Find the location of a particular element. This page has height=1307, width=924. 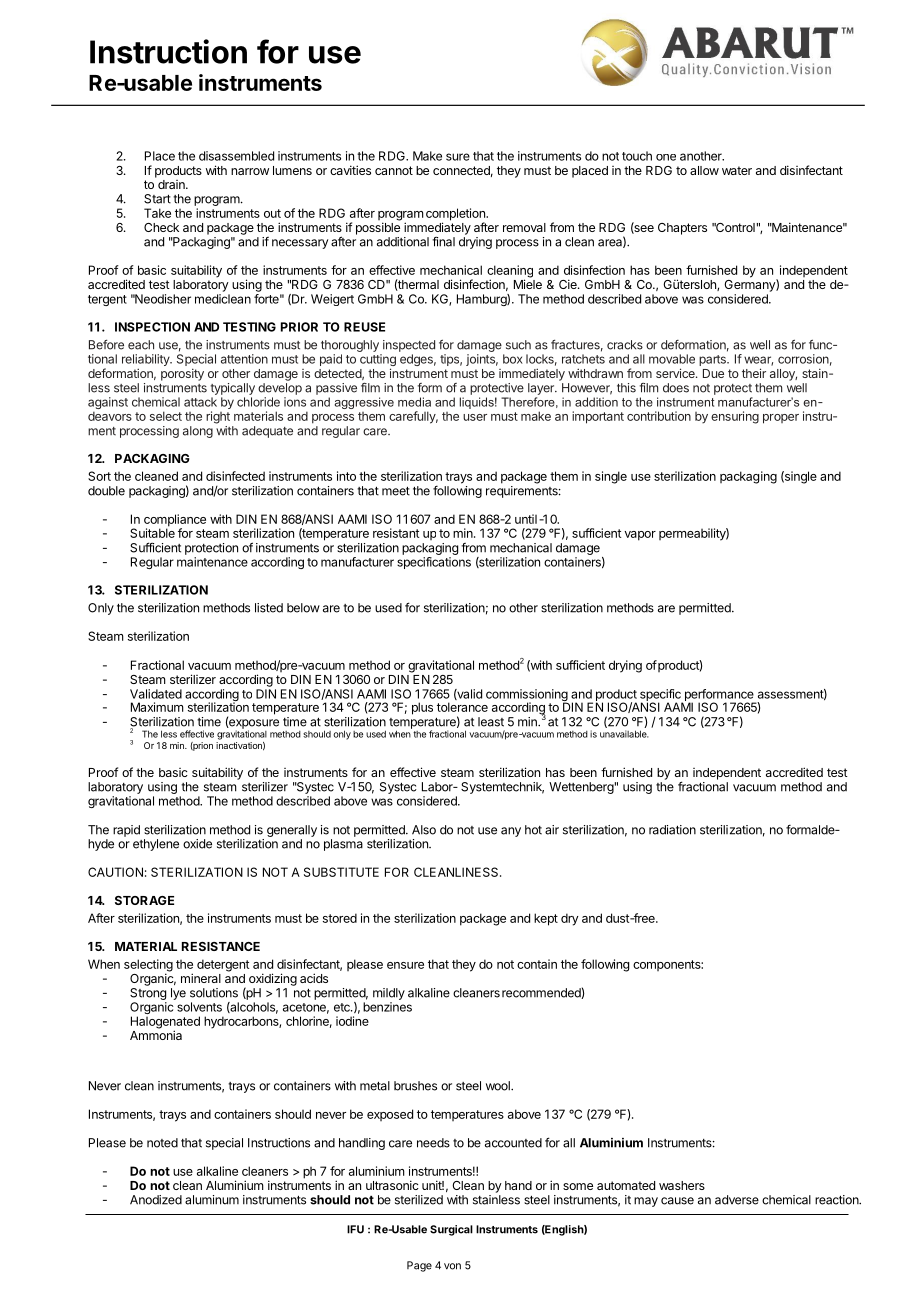

vapor is located at coordinates (640, 536).
